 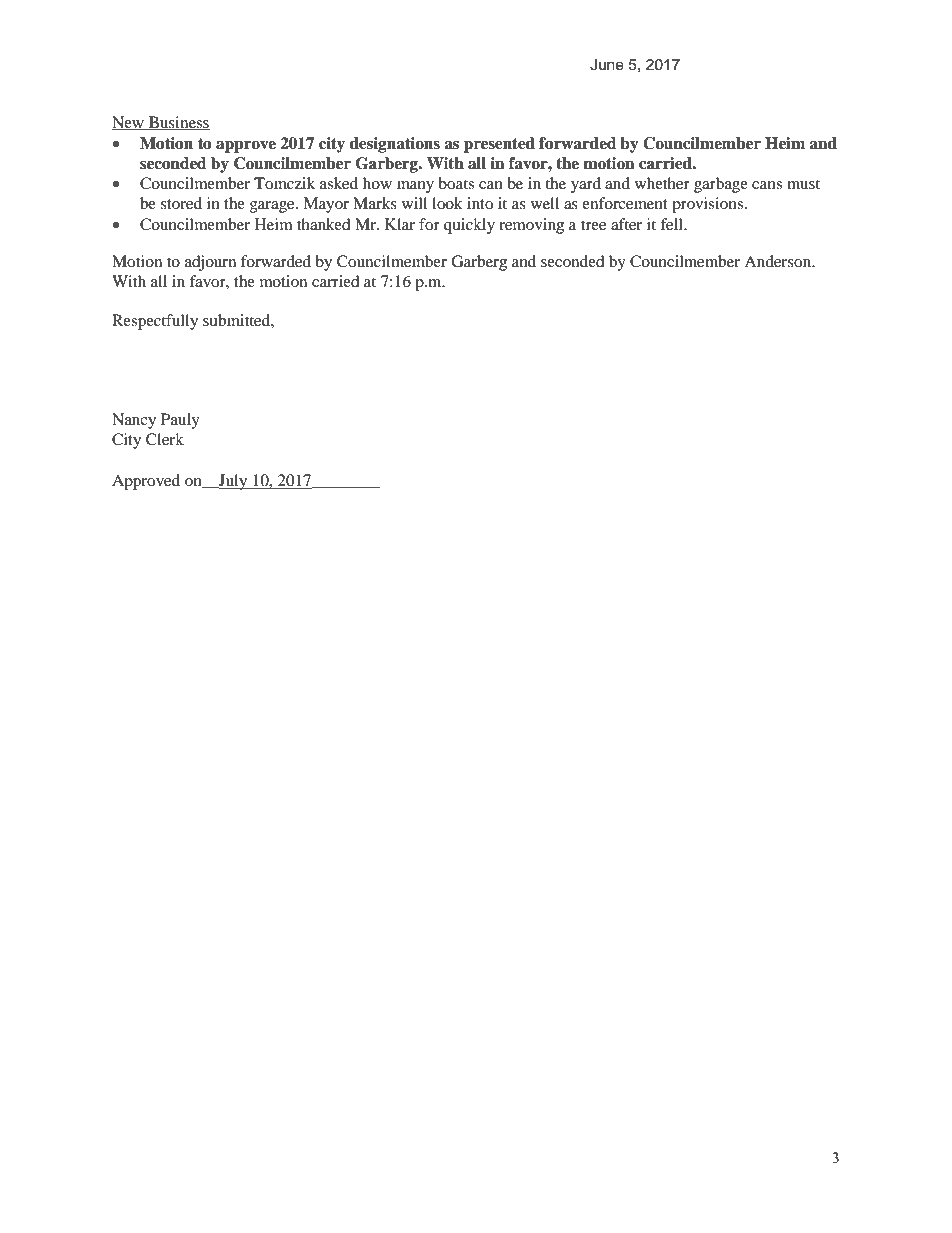 What do you see at coordinates (480, 203) in the document?
I see `into` at bounding box center [480, 203].
